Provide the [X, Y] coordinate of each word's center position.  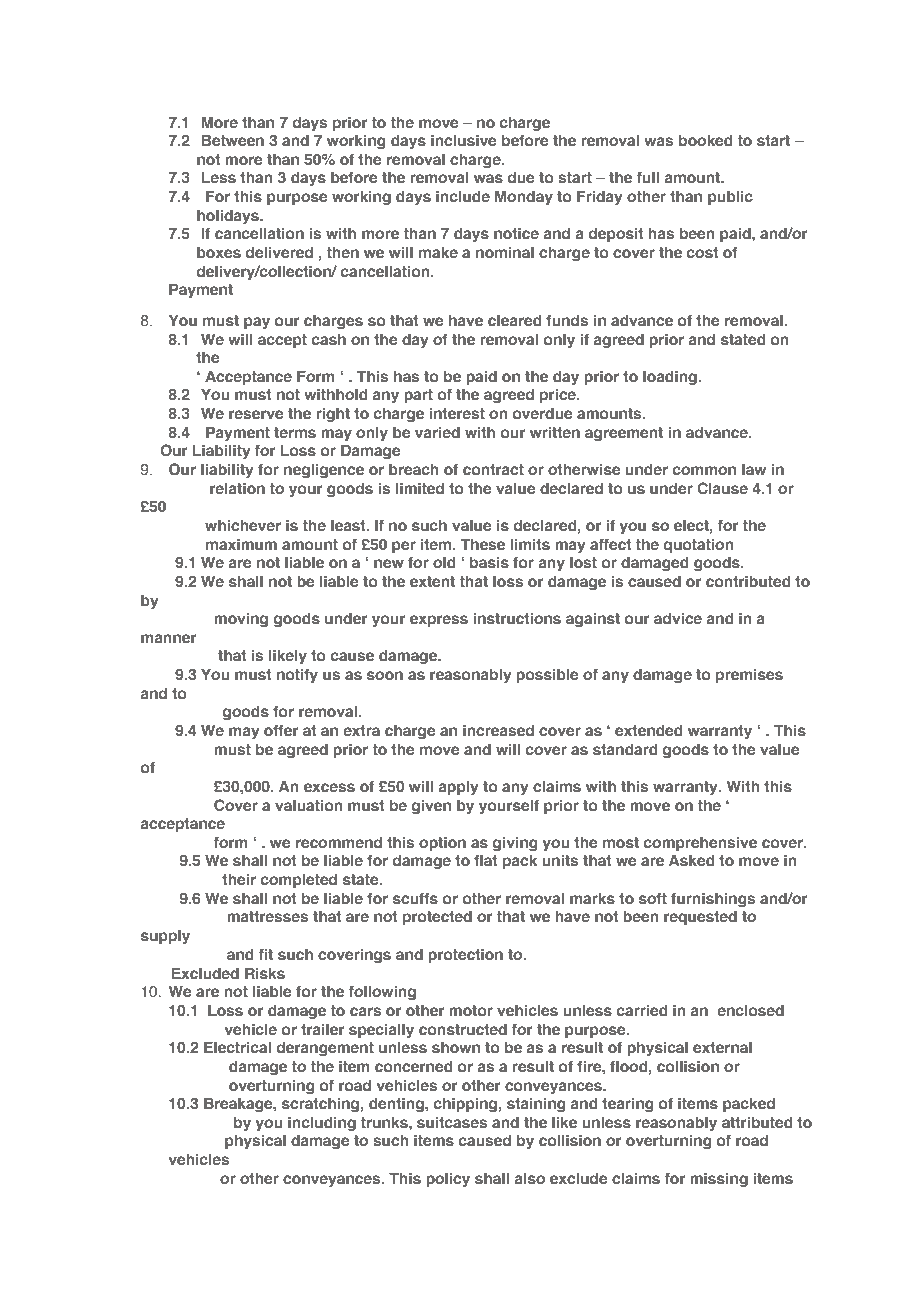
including [322, 1124]
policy [448, 1180]
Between [233, 140]
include [463, 196]
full [648, 177]
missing [719, 1180]
